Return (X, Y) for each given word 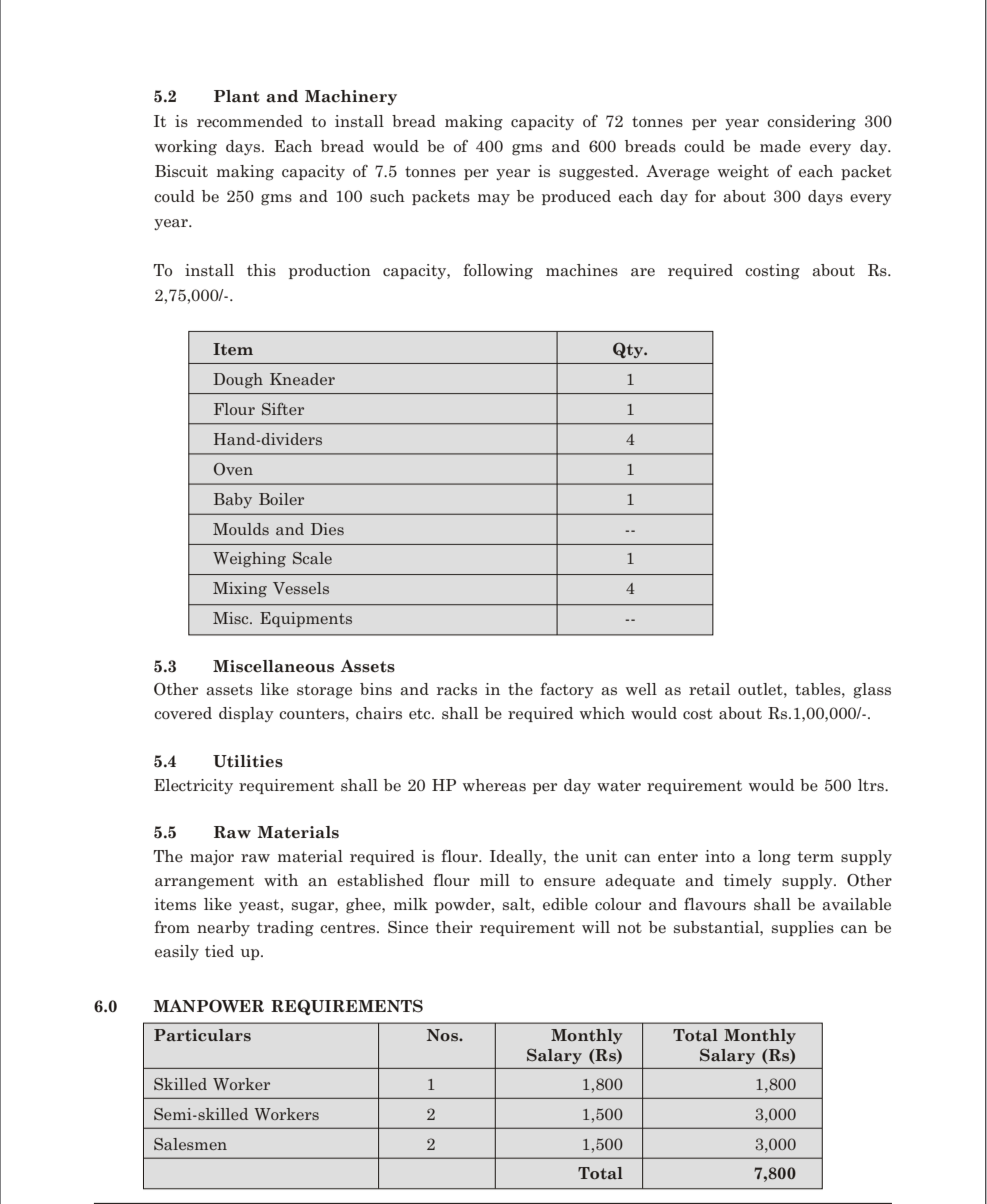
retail (709, 689)
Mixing (240, 589)
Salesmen (190, 1144)
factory (567, 690)
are (643, 272)
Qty (629, 350)
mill (495, 880)
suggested (598, 173)
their (454, 927)
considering (811, 123)
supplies (803, 928)
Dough (238, 380)
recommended (250, 121)
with (281, 880)
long (774, 858)
